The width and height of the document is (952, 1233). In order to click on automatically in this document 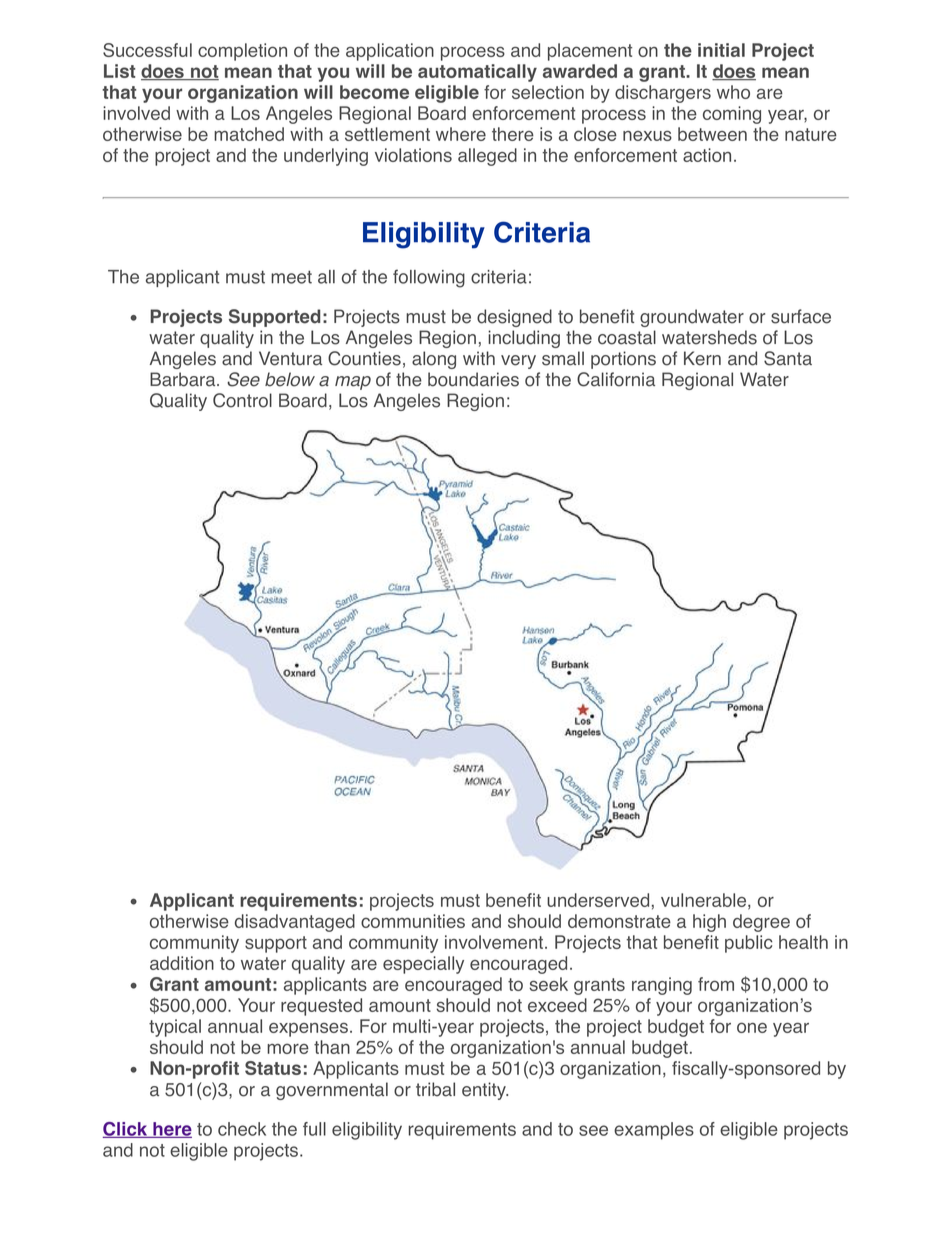, I will do `click(477, 73)`.
